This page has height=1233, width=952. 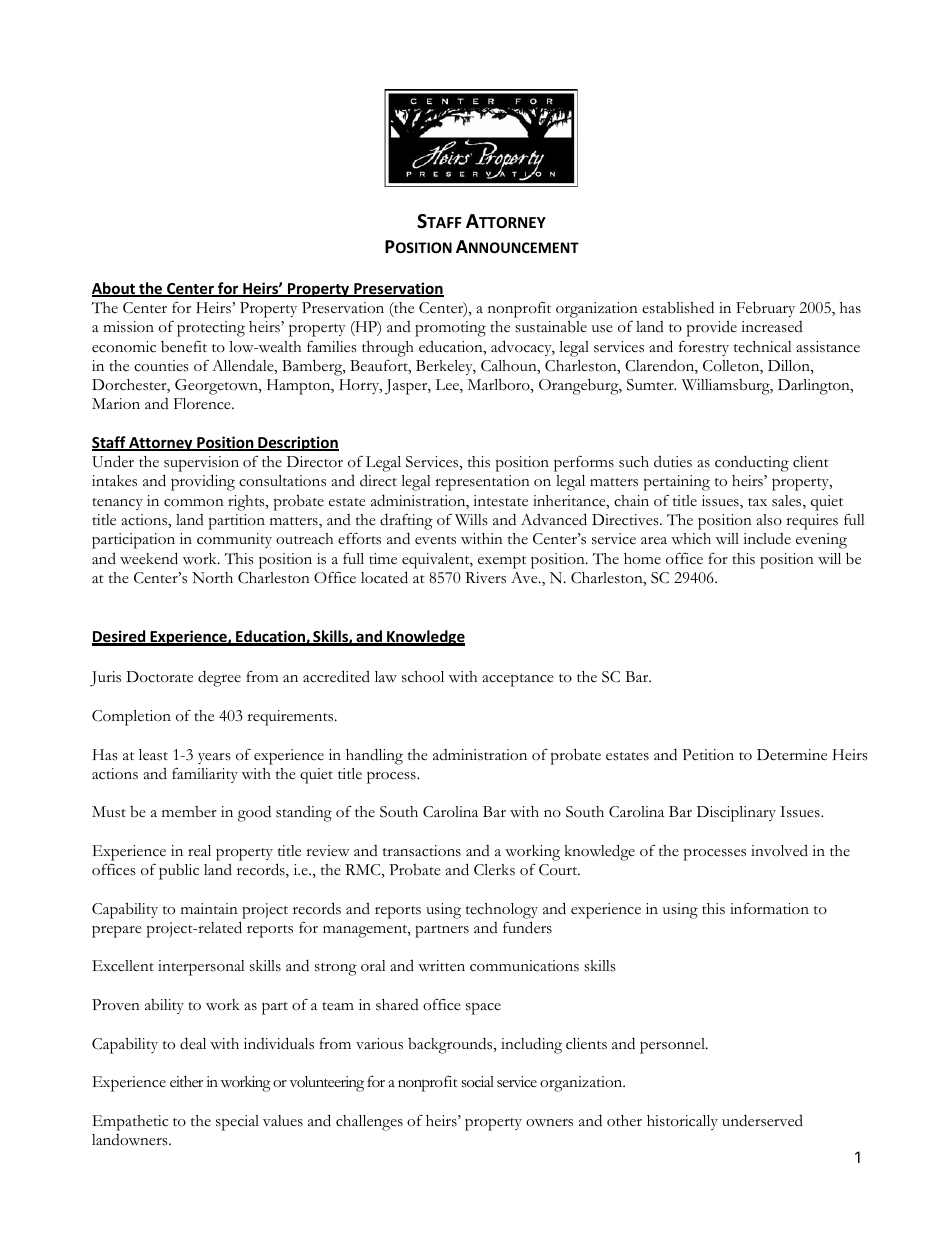 What do you see at coordinates (682, 1122) in the page?
I see `historically` at bounding box center [682, 1122].
